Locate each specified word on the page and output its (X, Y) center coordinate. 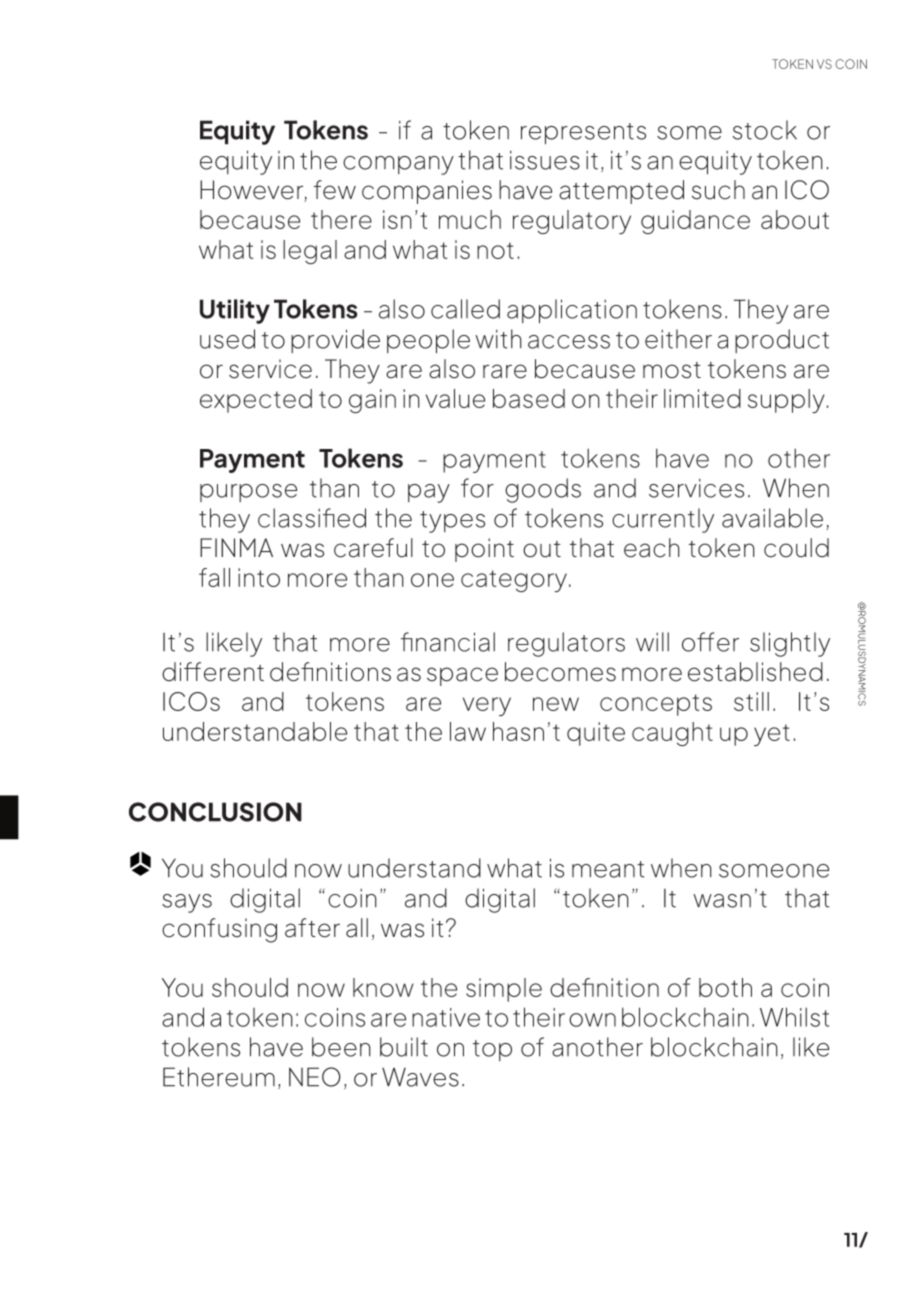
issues (545, 160)
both (725, 987)
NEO (315, 1077)
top (492, 1050)
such (718, 190)
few (335, 190)
